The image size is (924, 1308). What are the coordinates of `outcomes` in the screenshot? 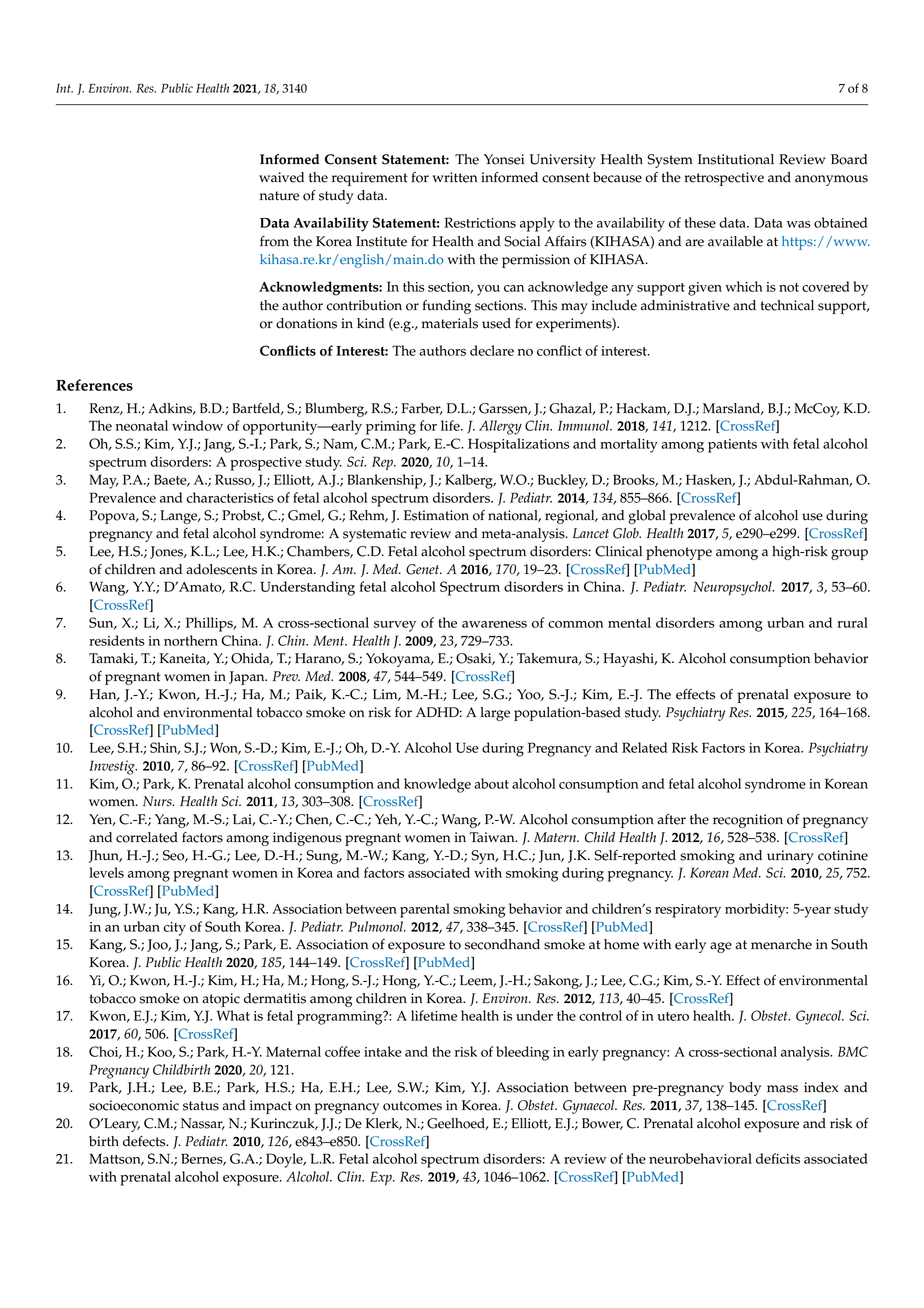 It's located at (412, 1106).
